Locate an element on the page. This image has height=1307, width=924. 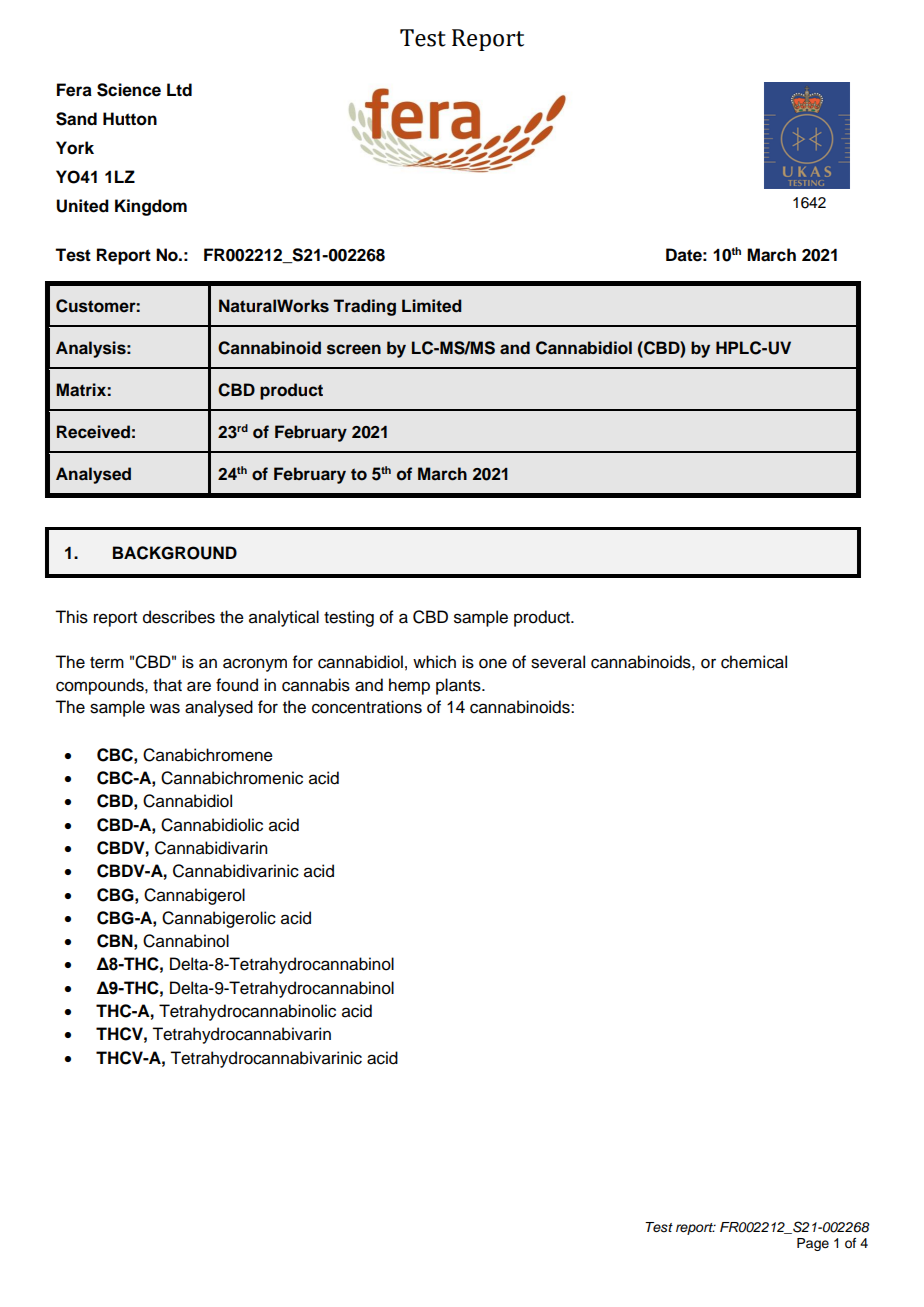
chemical is located at coordinates (754, 662).
